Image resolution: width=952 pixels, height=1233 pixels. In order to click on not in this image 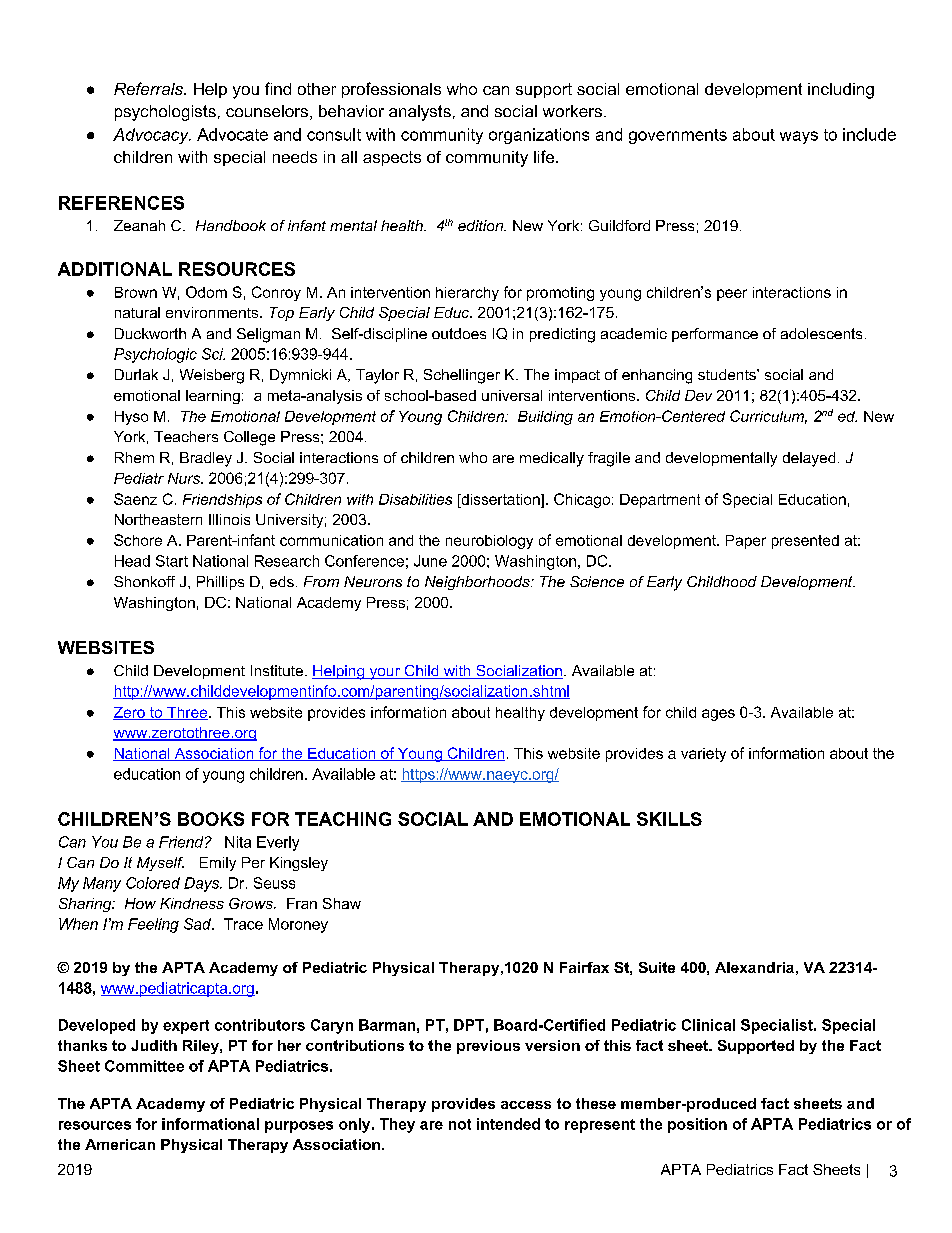, I will do `click(460, 1124)`.
